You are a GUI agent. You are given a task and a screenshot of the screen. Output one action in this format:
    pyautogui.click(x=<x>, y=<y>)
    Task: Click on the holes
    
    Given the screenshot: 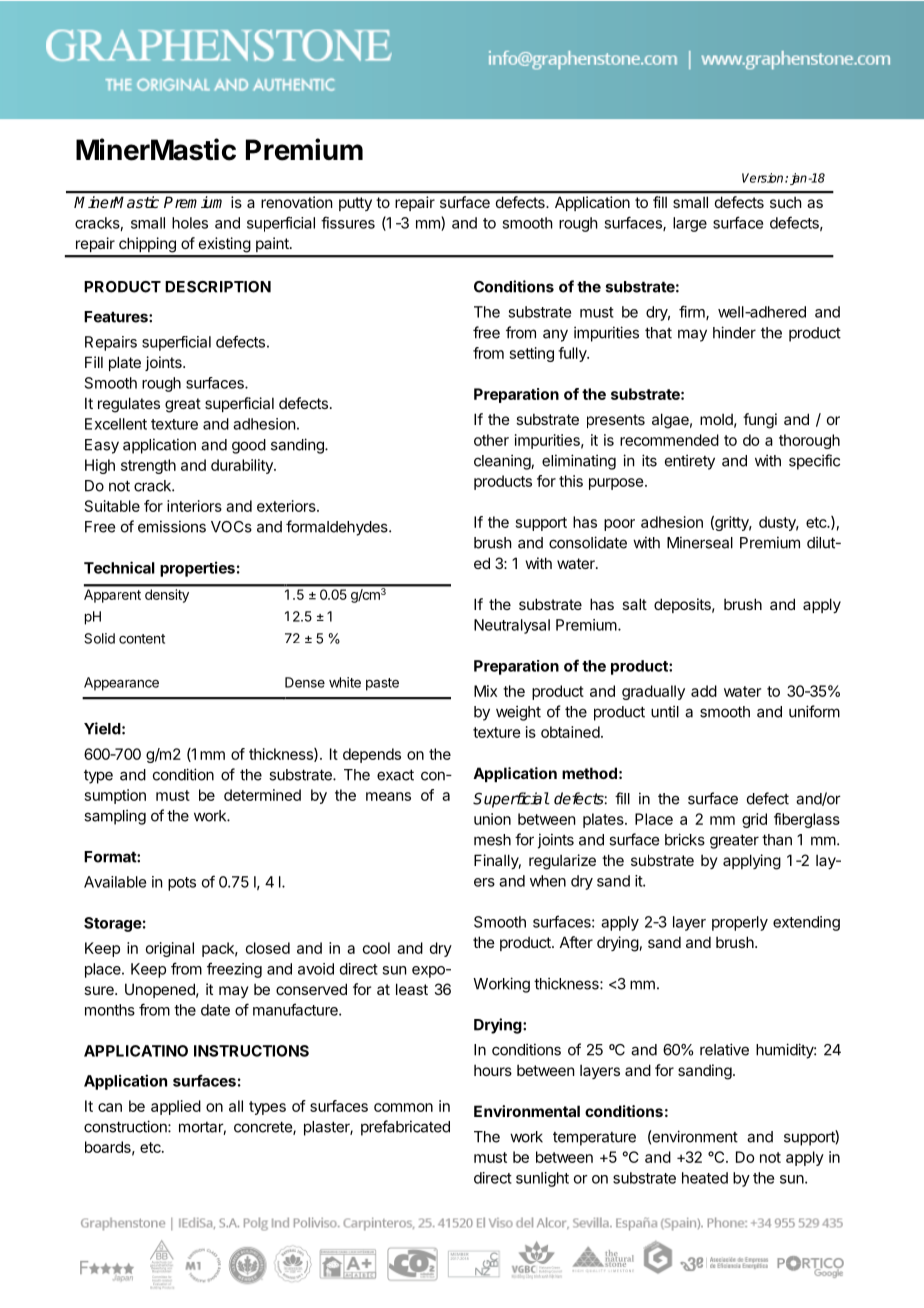 What is the action you would take?
    pyautogui.click(x=190, y=223)
